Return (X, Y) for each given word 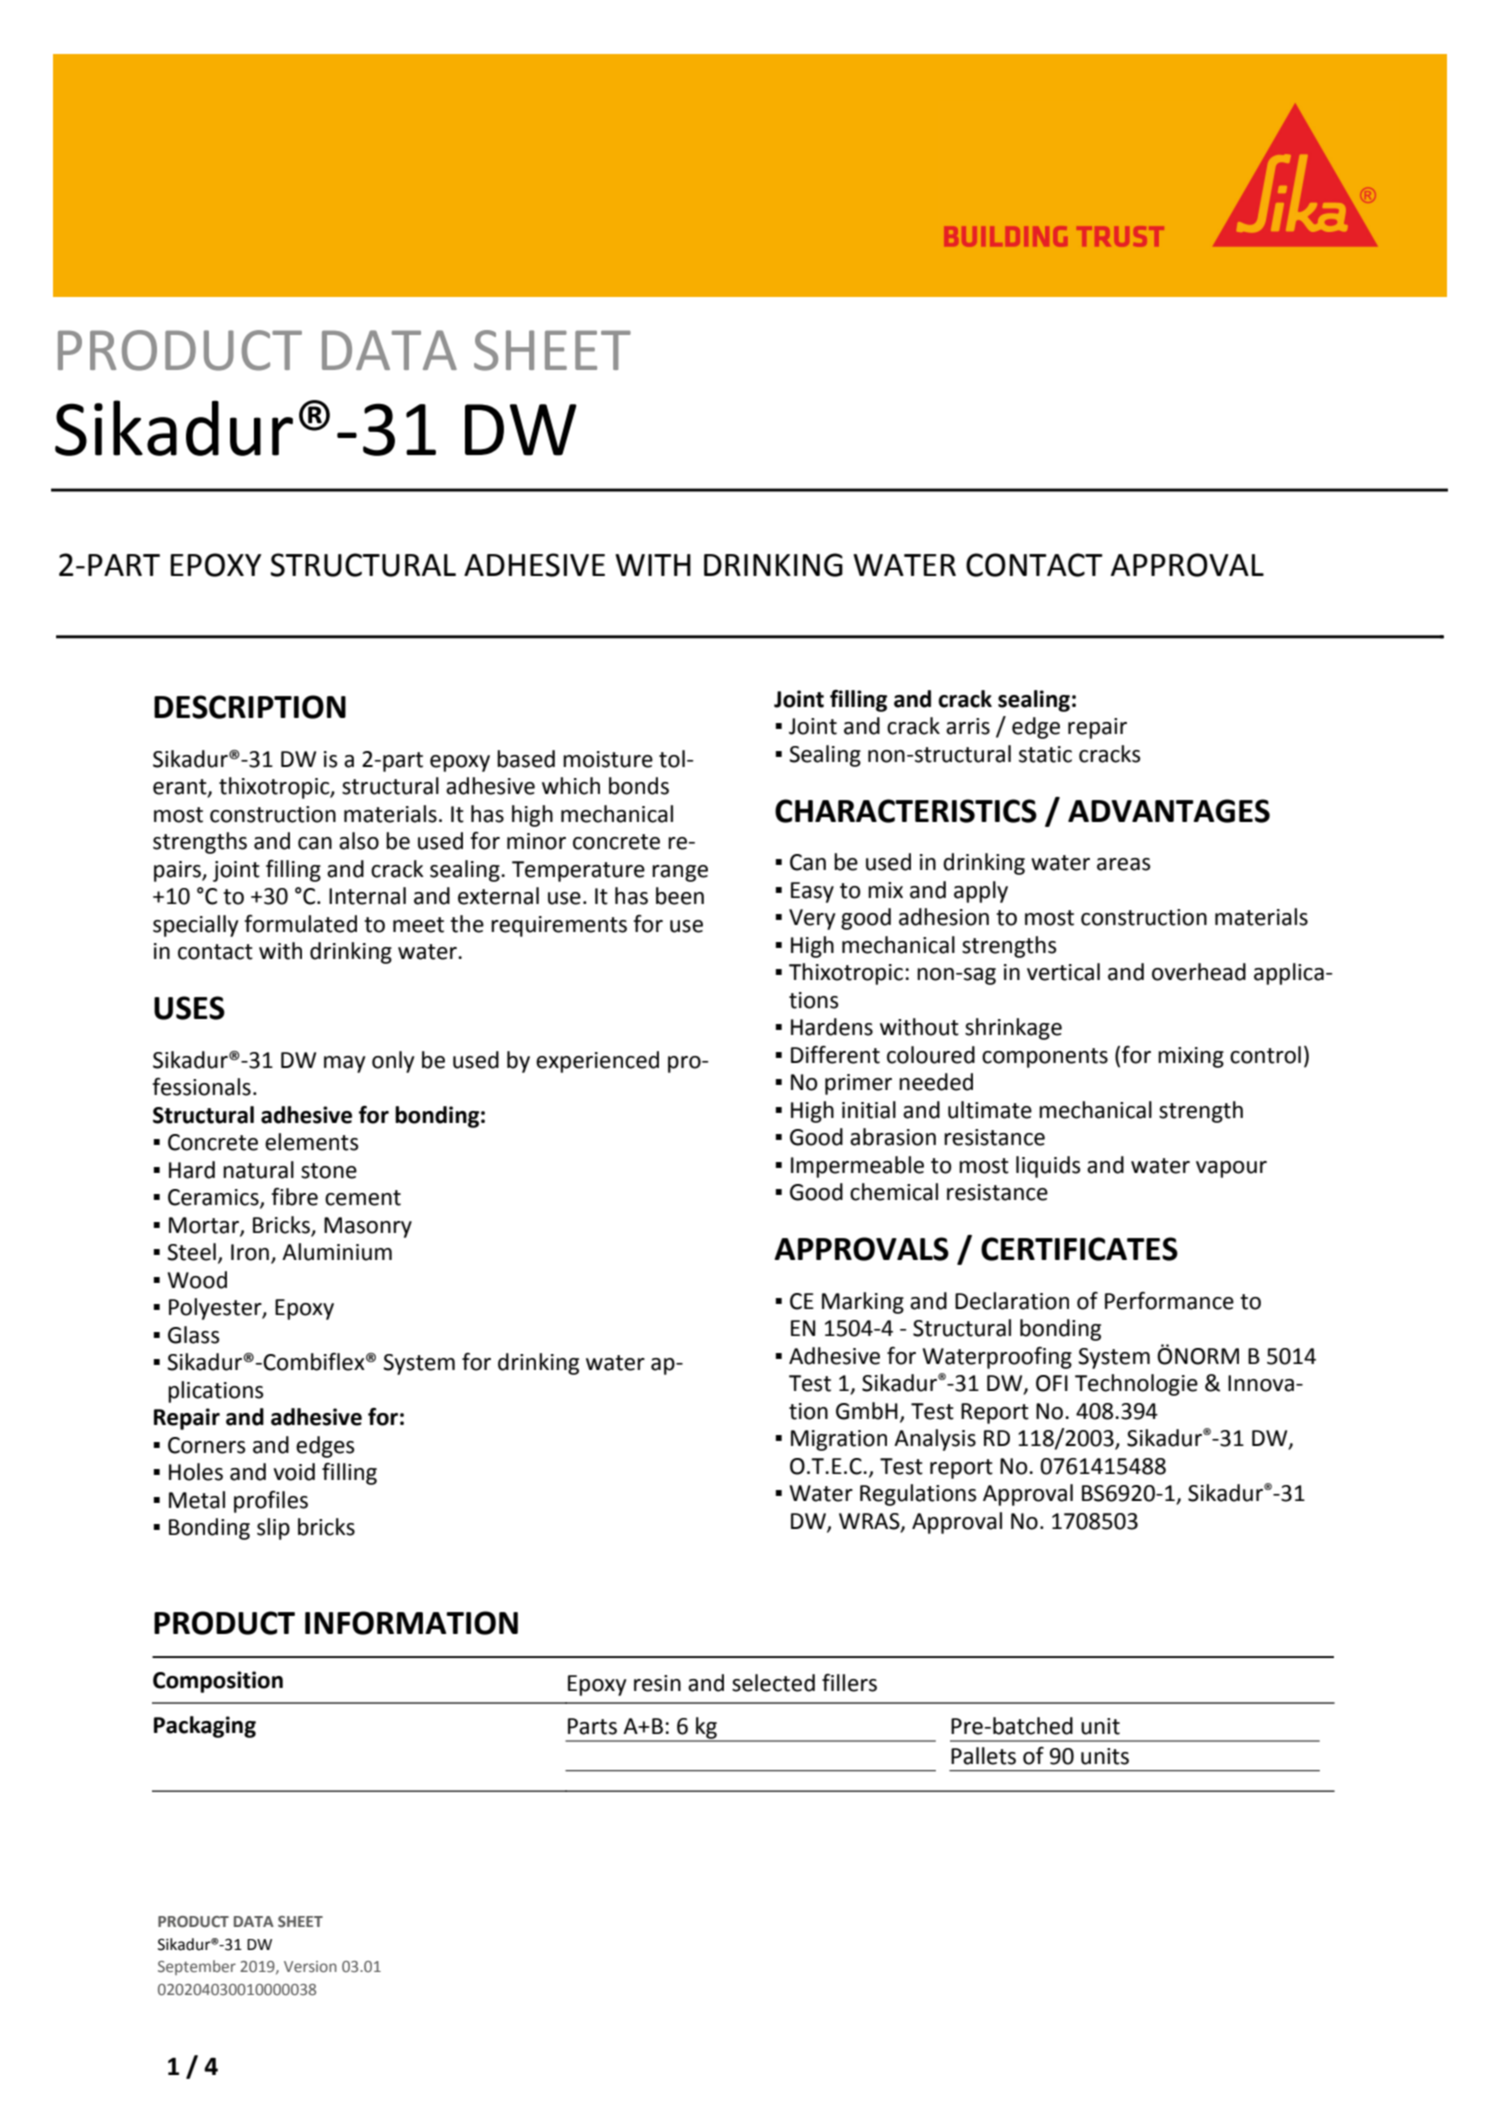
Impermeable (857, 1167)
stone (329, 1171)
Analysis (935, 1440)
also (359, 841)
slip (273, 1529)
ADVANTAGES (1169, 811)
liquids (1048, 1167)
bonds (639, 786)
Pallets (983, 1756)
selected (773, 1683)
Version (310, 1967)
